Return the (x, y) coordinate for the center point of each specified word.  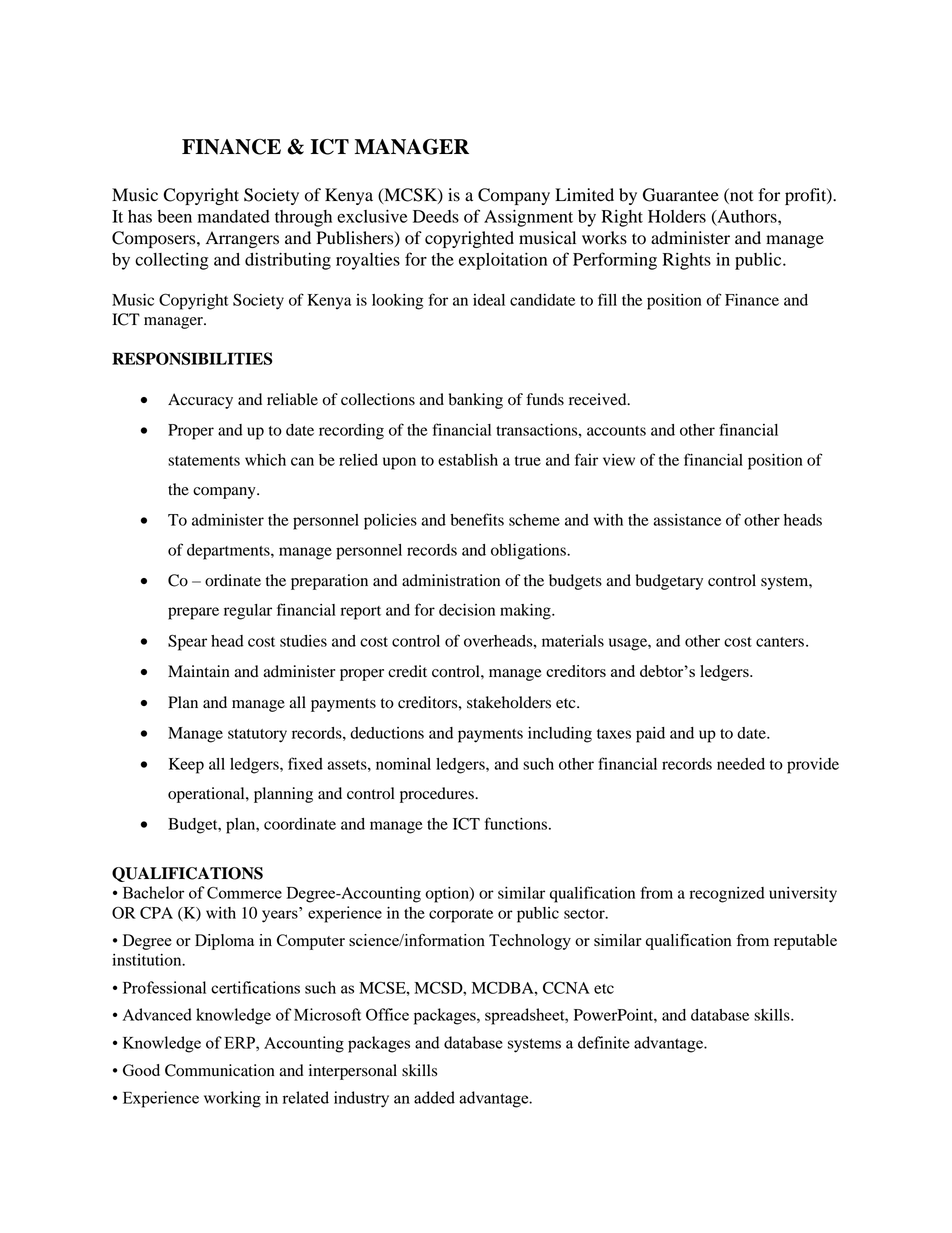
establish (468, 460)
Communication (220, 1070)
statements (204, 461)
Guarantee (681, 195)
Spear (187, 642)
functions (516, 823)
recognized (727, 895)
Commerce (244, 893)
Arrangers (242, 239)
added (434, 1097)
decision (467, 610)
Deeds (436, 216)
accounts (616, 431)
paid (650, 735)
